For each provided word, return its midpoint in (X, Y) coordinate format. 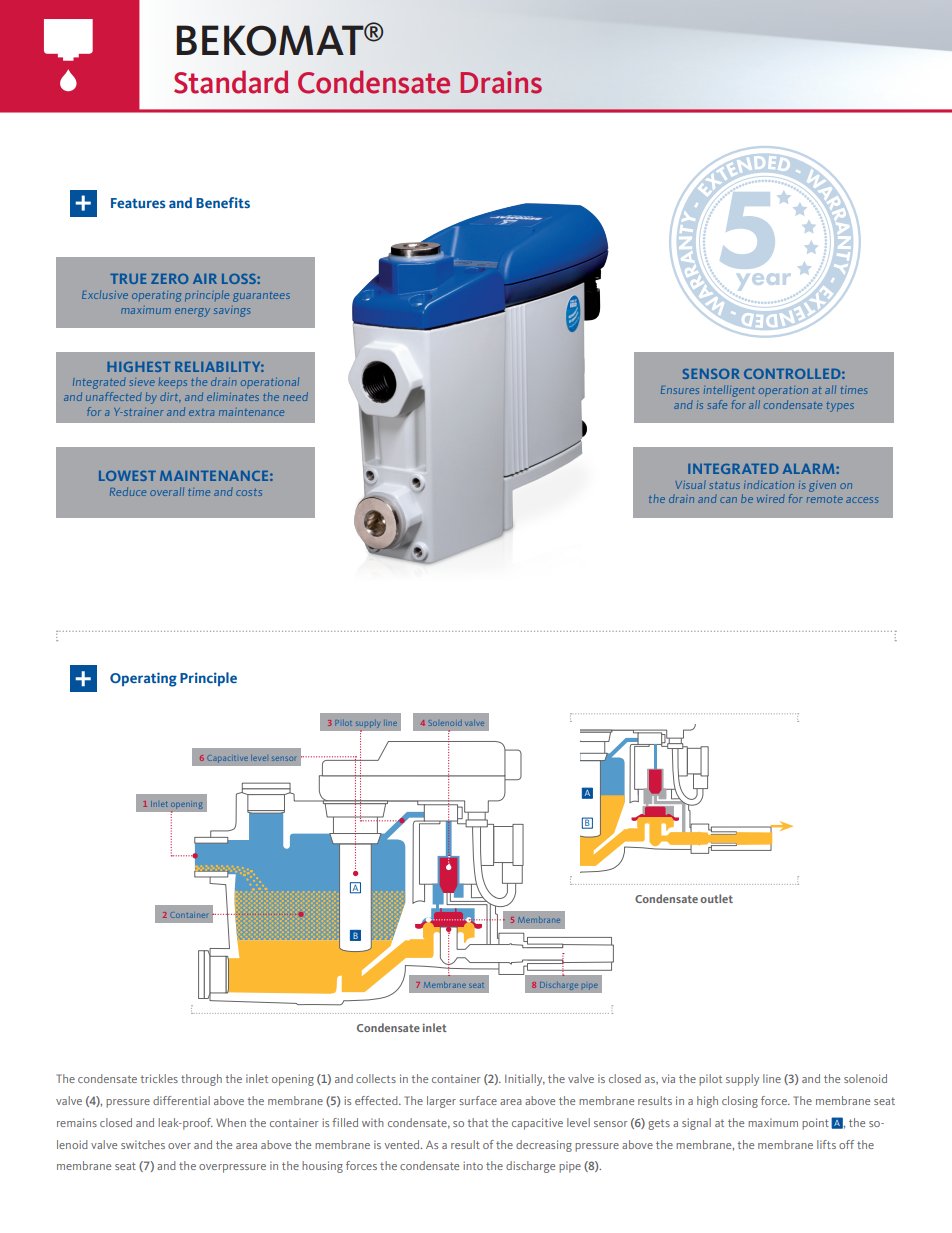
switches (143, 1144)
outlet (716, 898)
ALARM (810, 469)
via (668, 1078)
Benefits (223, 202)
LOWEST (127, 476)
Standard (231, 82)
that (478, 1122)
